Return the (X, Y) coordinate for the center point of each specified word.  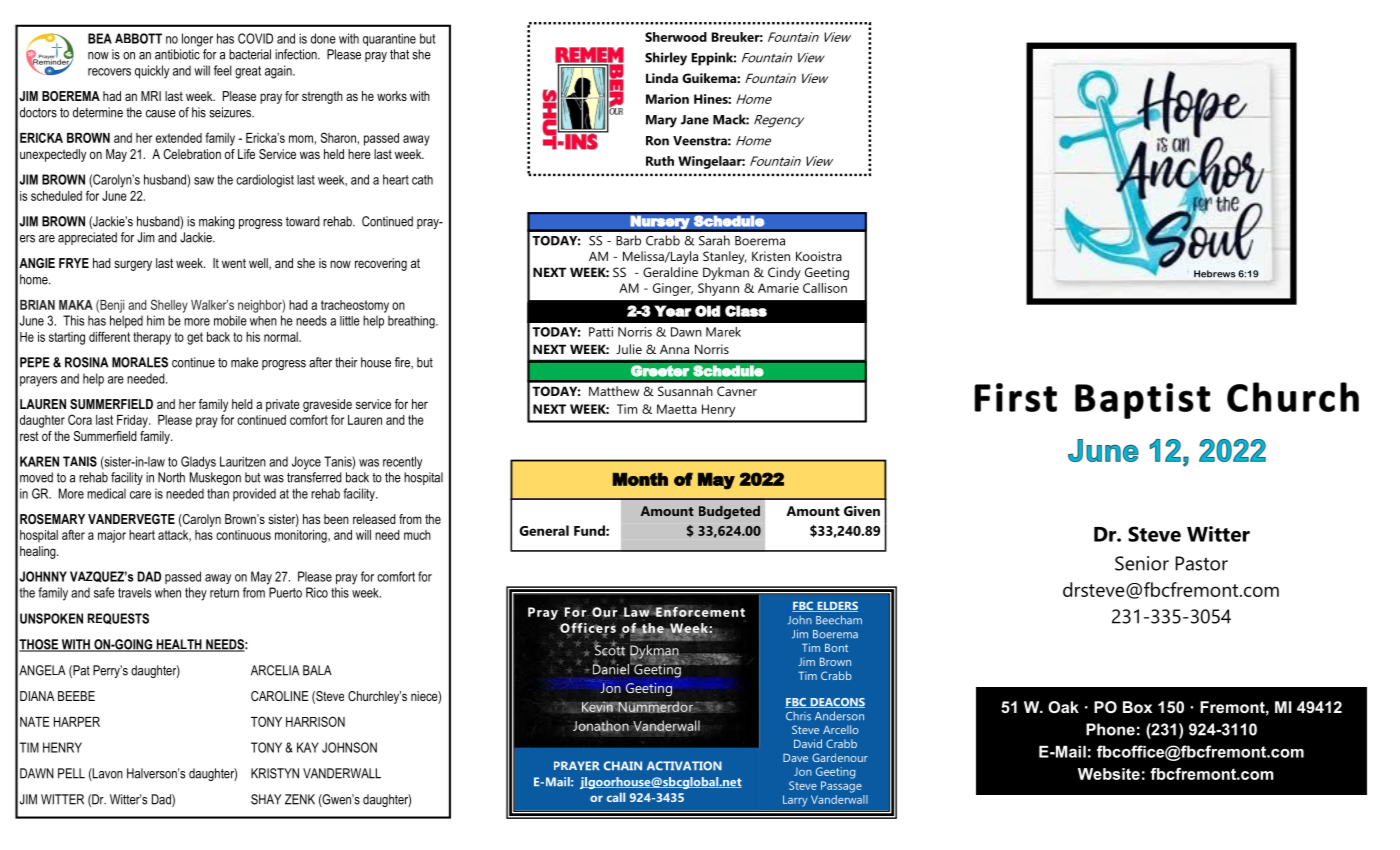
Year (673, 311)
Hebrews (1214, 274)
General (544, 530)
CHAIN (623, 766)
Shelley (169, 306)
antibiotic (177, 54)
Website (1109, 774)
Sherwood (676, 37)
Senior (1142, 563)
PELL (71, 773)
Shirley (666, 59)
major (112, 536)
